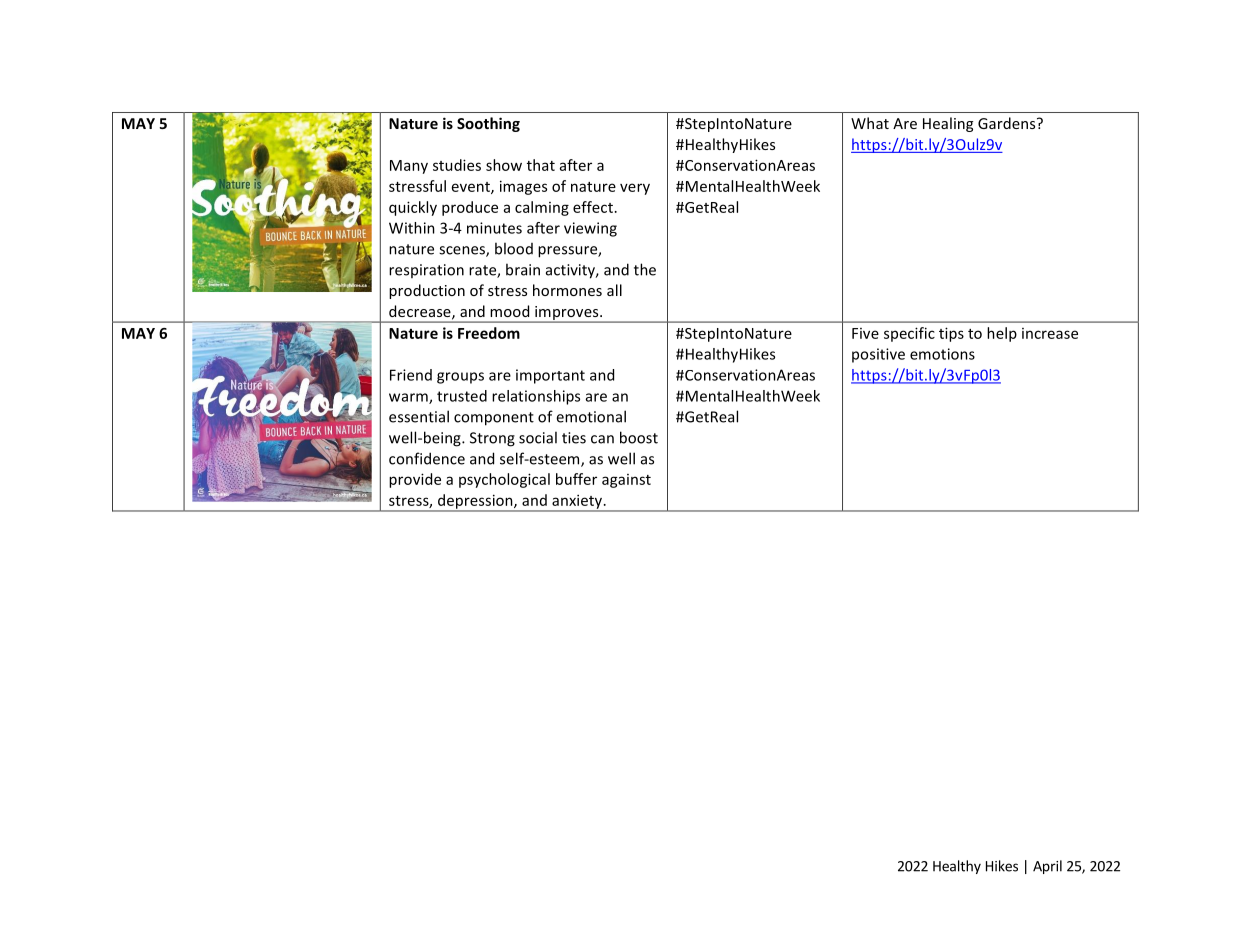 The width and height of the screenshot is (1233, 952). Describe the element at coordinates (488, 124) in the screenshot. I see `Soothing` at that location.
